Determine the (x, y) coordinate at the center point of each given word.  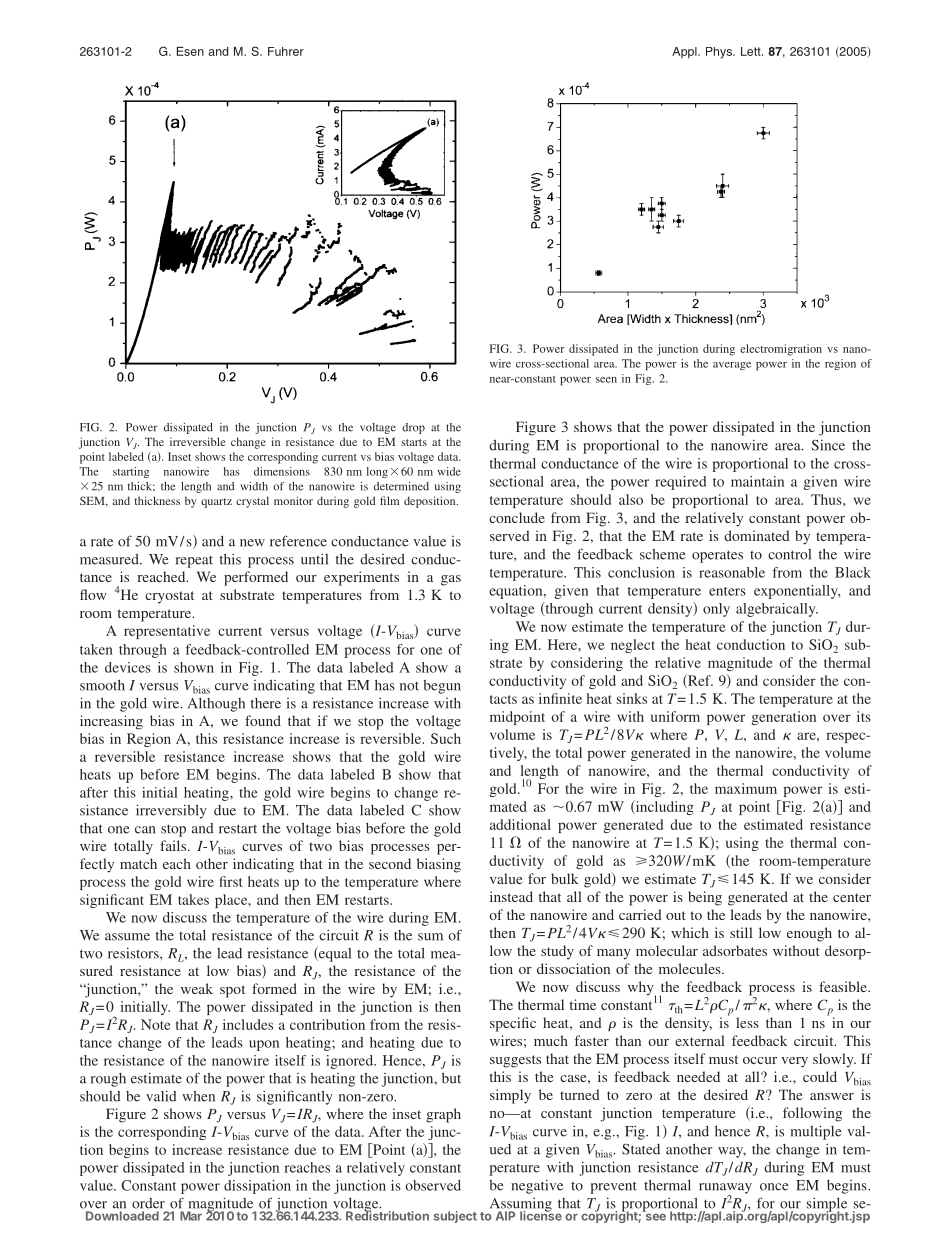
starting (131, 472)
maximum (746, 788)
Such (446, 738)
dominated (757, 535)
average (732, 366)
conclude (517, 517)
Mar (191, 1216)
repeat (194, 562)
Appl (685, 53)
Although (216, 705)
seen (606, 380)
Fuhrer (286, 51)
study (557, 952)
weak (197, 988)
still (741, 932)
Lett (752, 51)
